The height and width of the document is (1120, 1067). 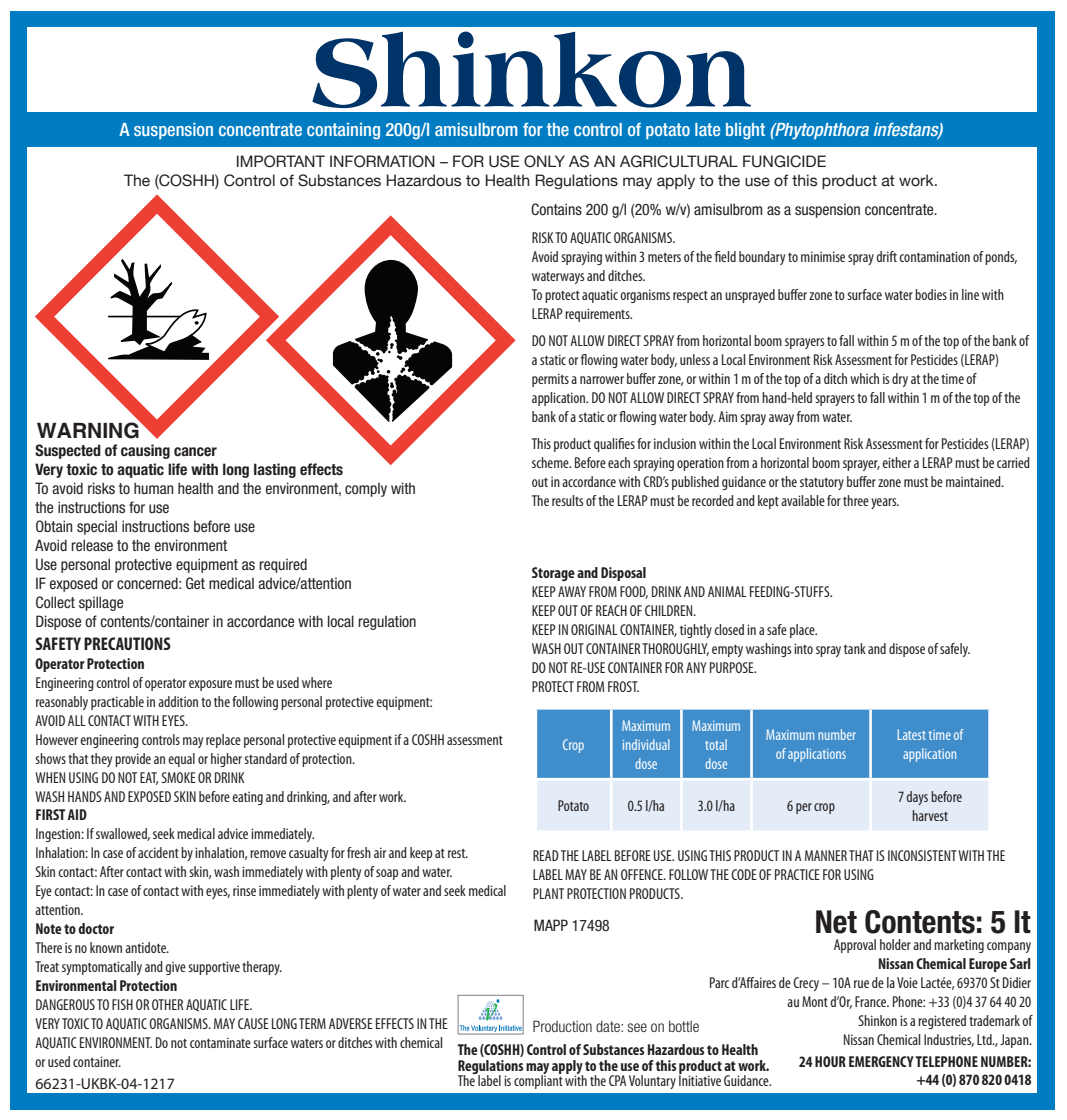 What do you see at coordinates (544, 161) in the document?
I see `ONLY` at bounding box center [544, 161].
